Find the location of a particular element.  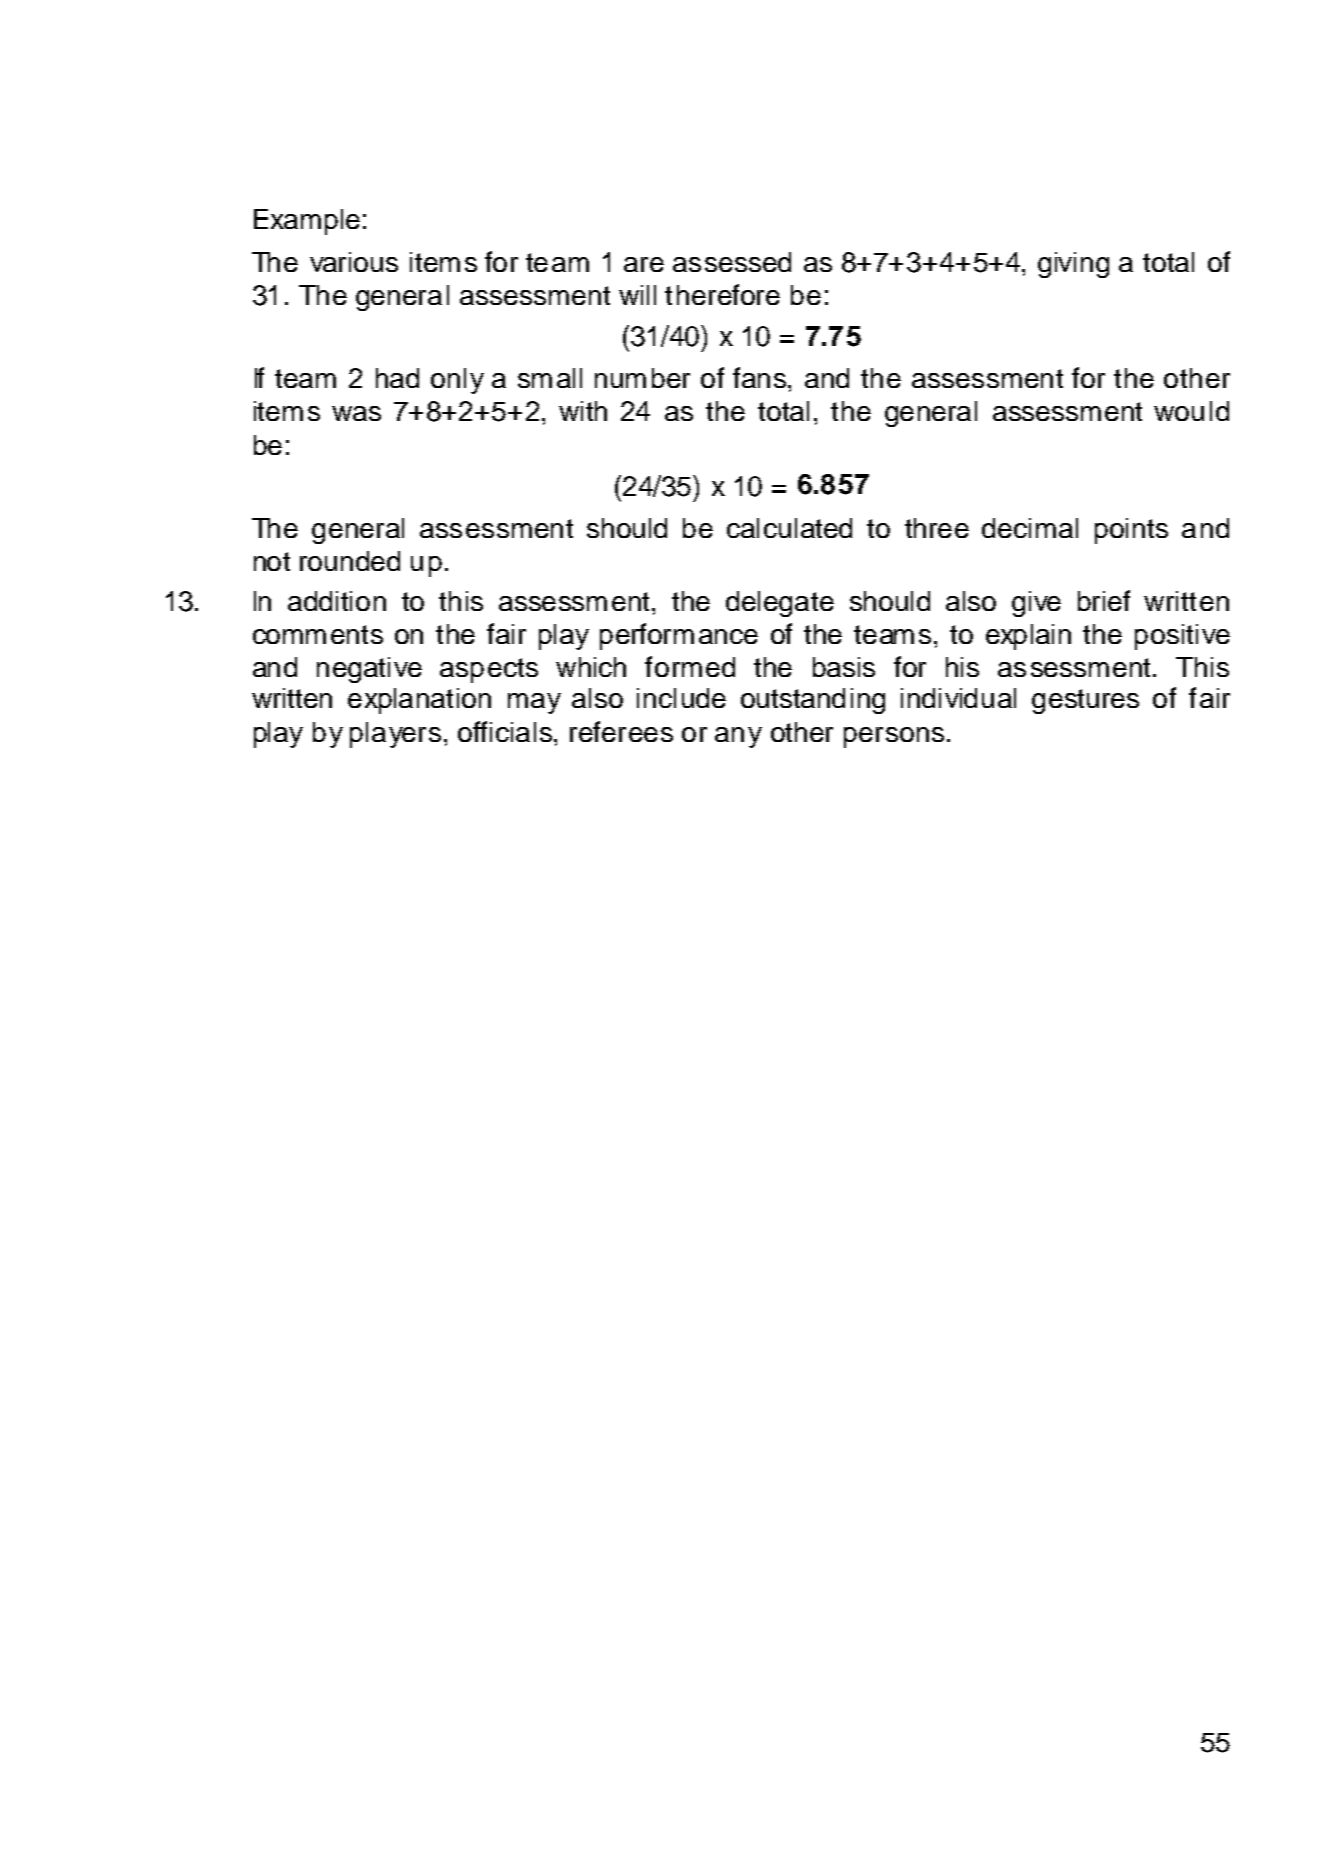

giving is located at coordinates (1073, 265).
